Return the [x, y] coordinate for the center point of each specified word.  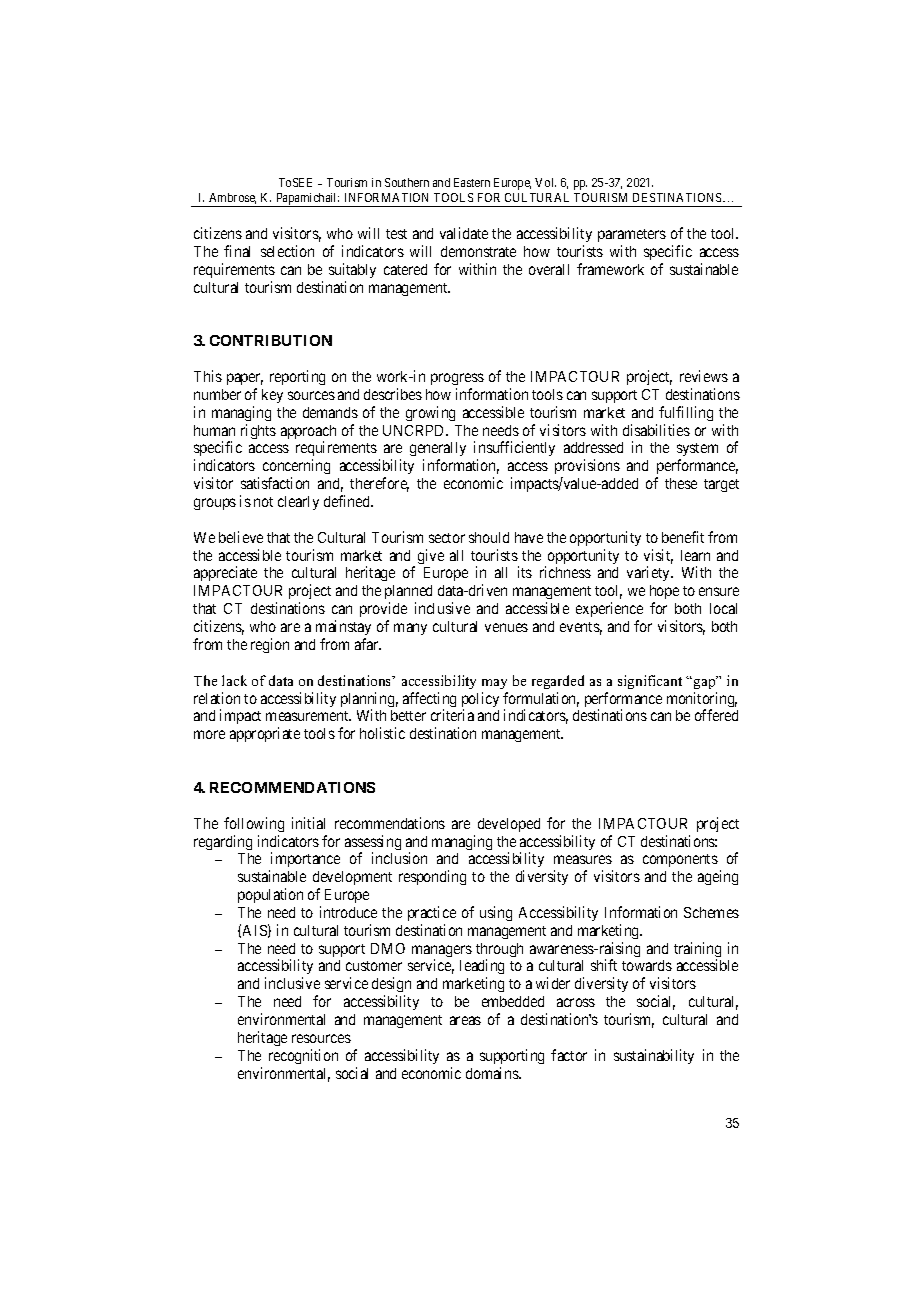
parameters [632, 235]
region [270, 645]
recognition [303, 1056]
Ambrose [232, 198]
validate [464, 233]
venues [506, 627]
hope [664, 594]
